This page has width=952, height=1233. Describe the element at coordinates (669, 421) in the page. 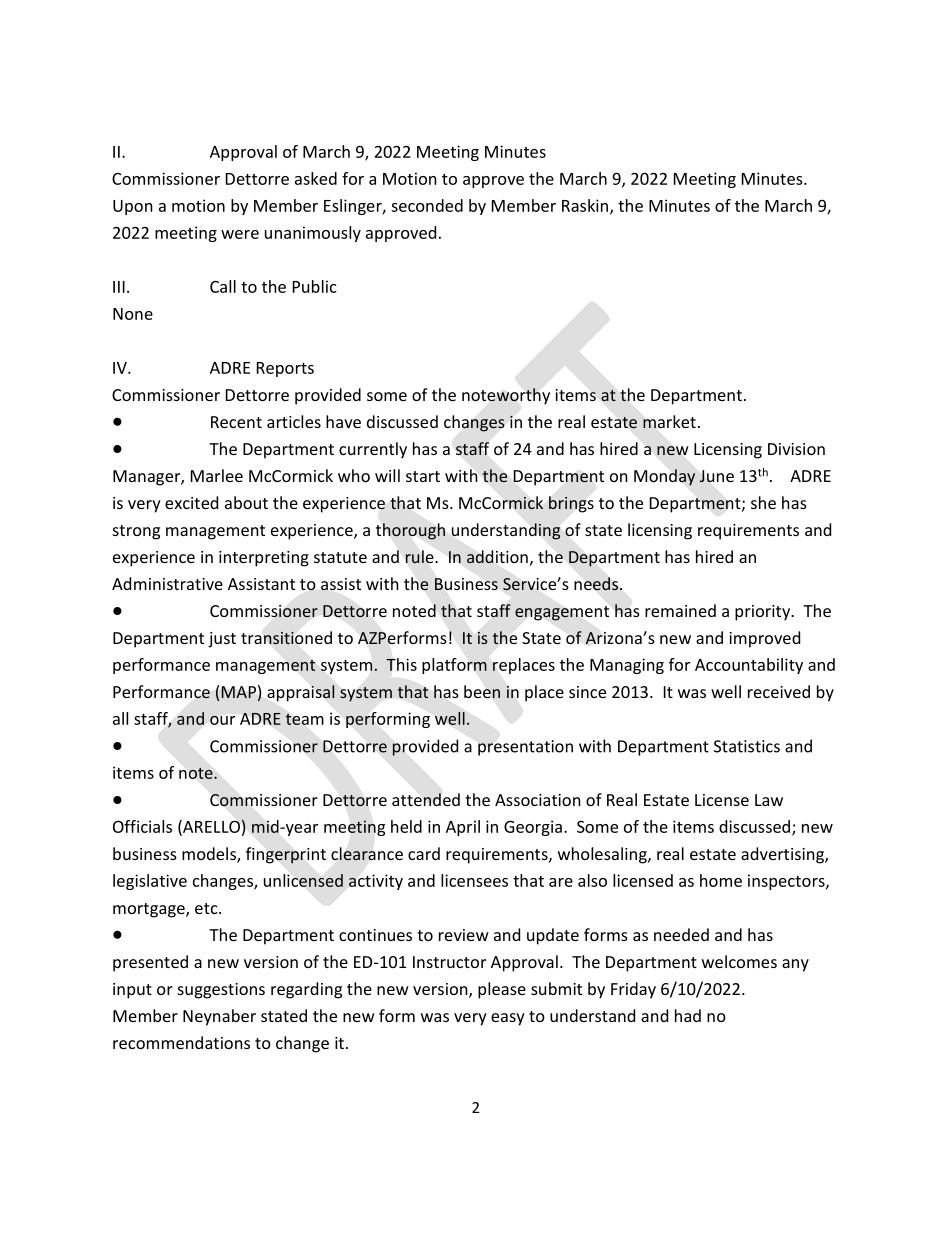

I see `market` at that location.
